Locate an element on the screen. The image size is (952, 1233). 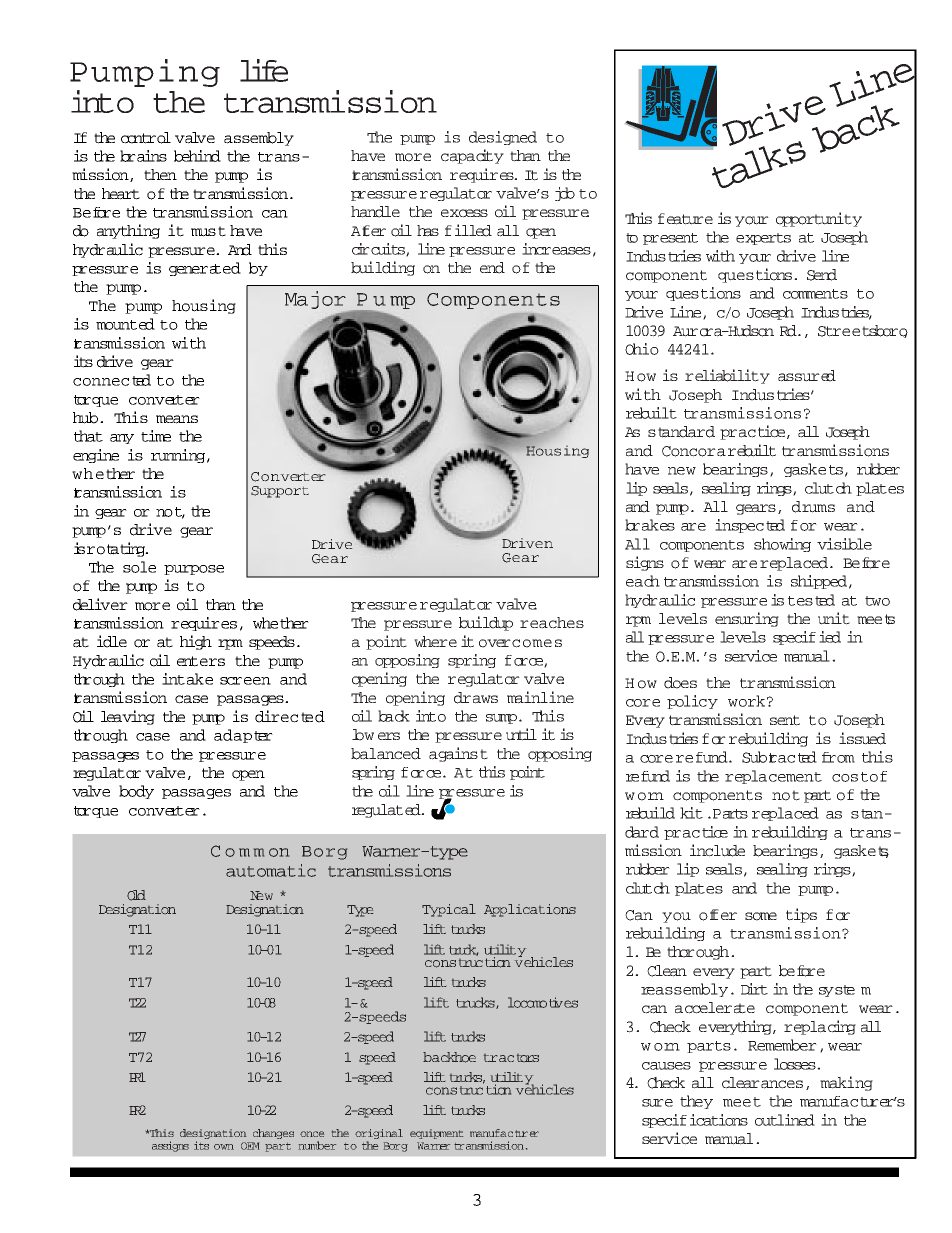
tested is located at coordinates (811, 600).
